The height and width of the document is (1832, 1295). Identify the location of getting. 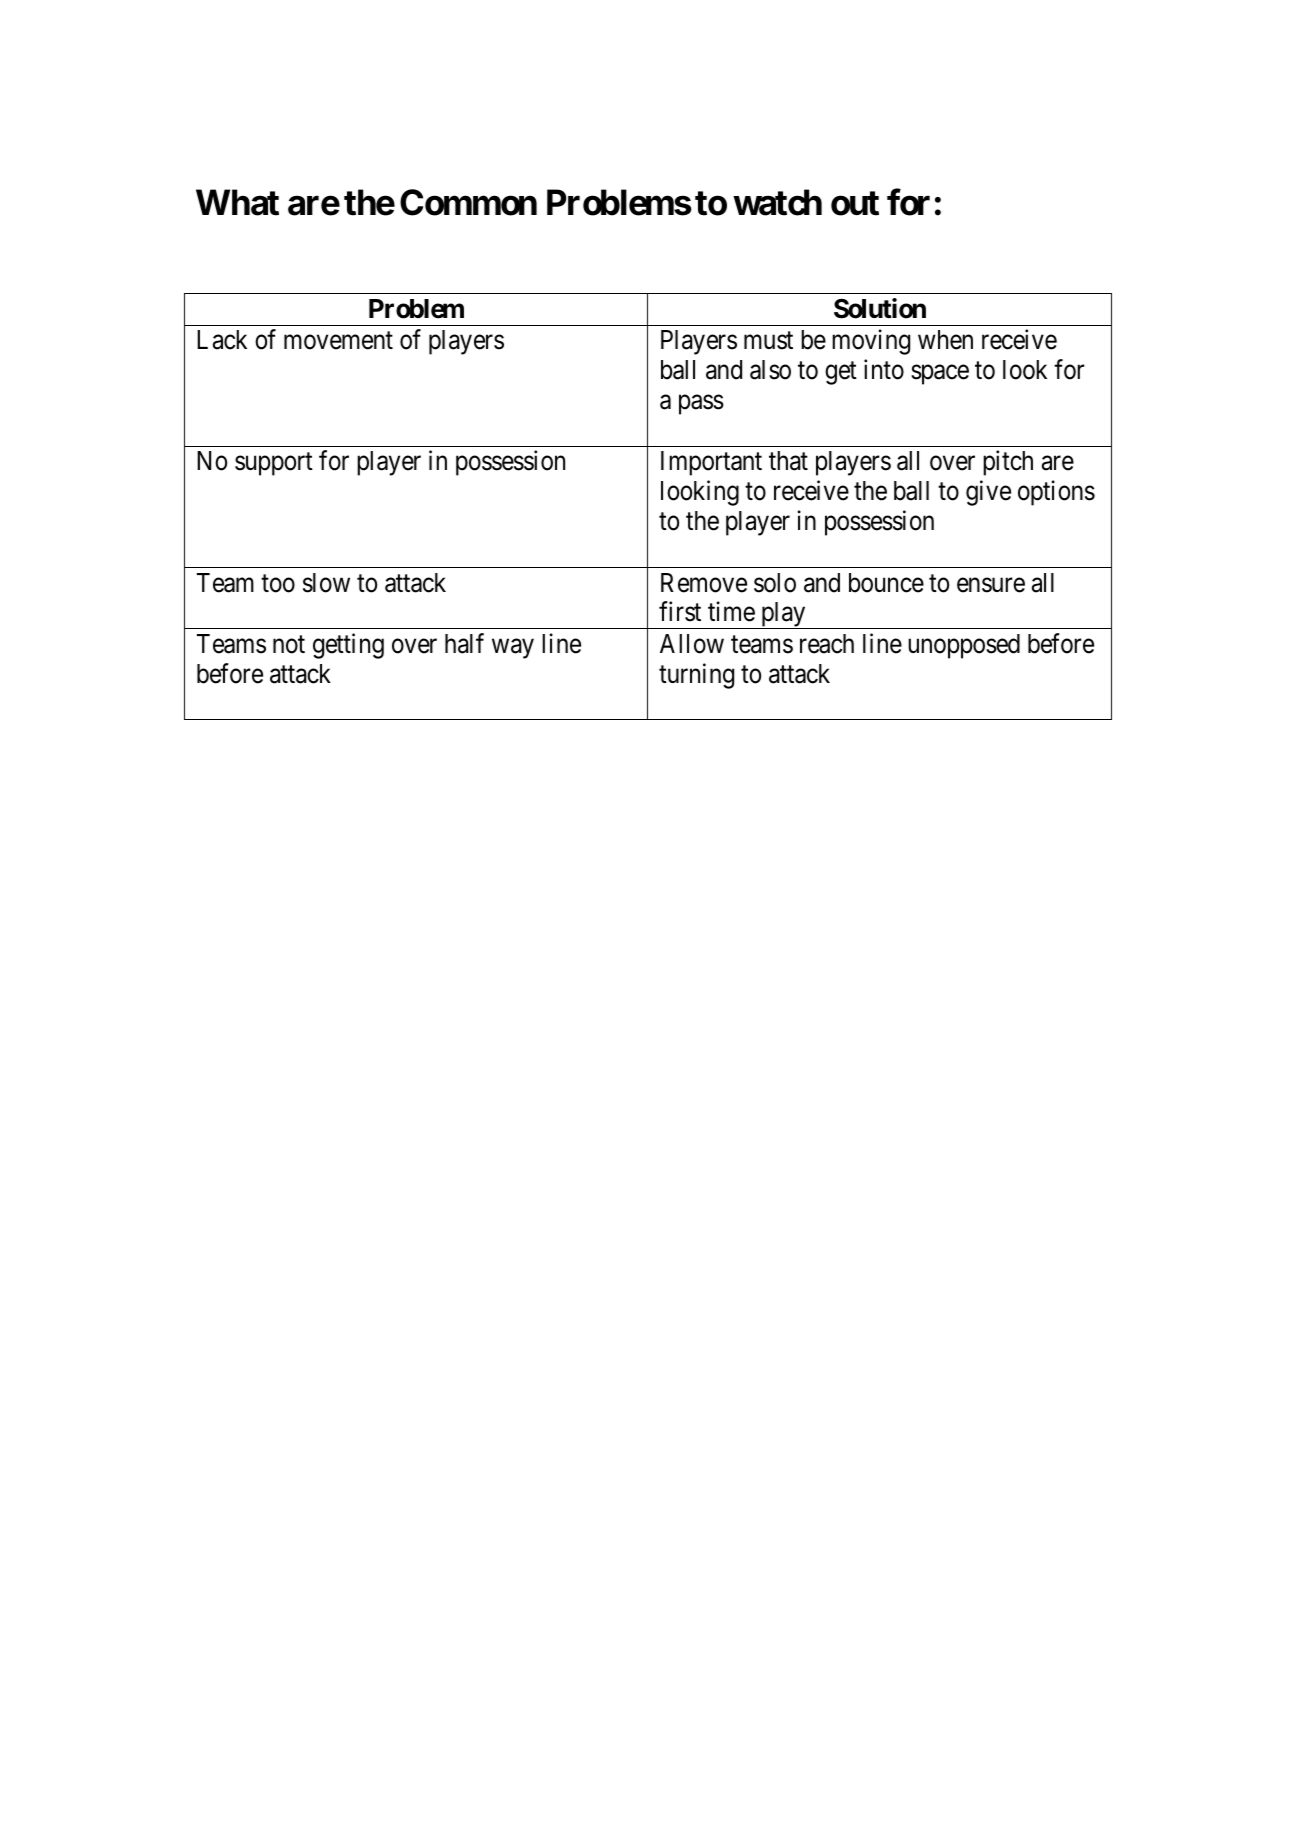
(348, 646).
